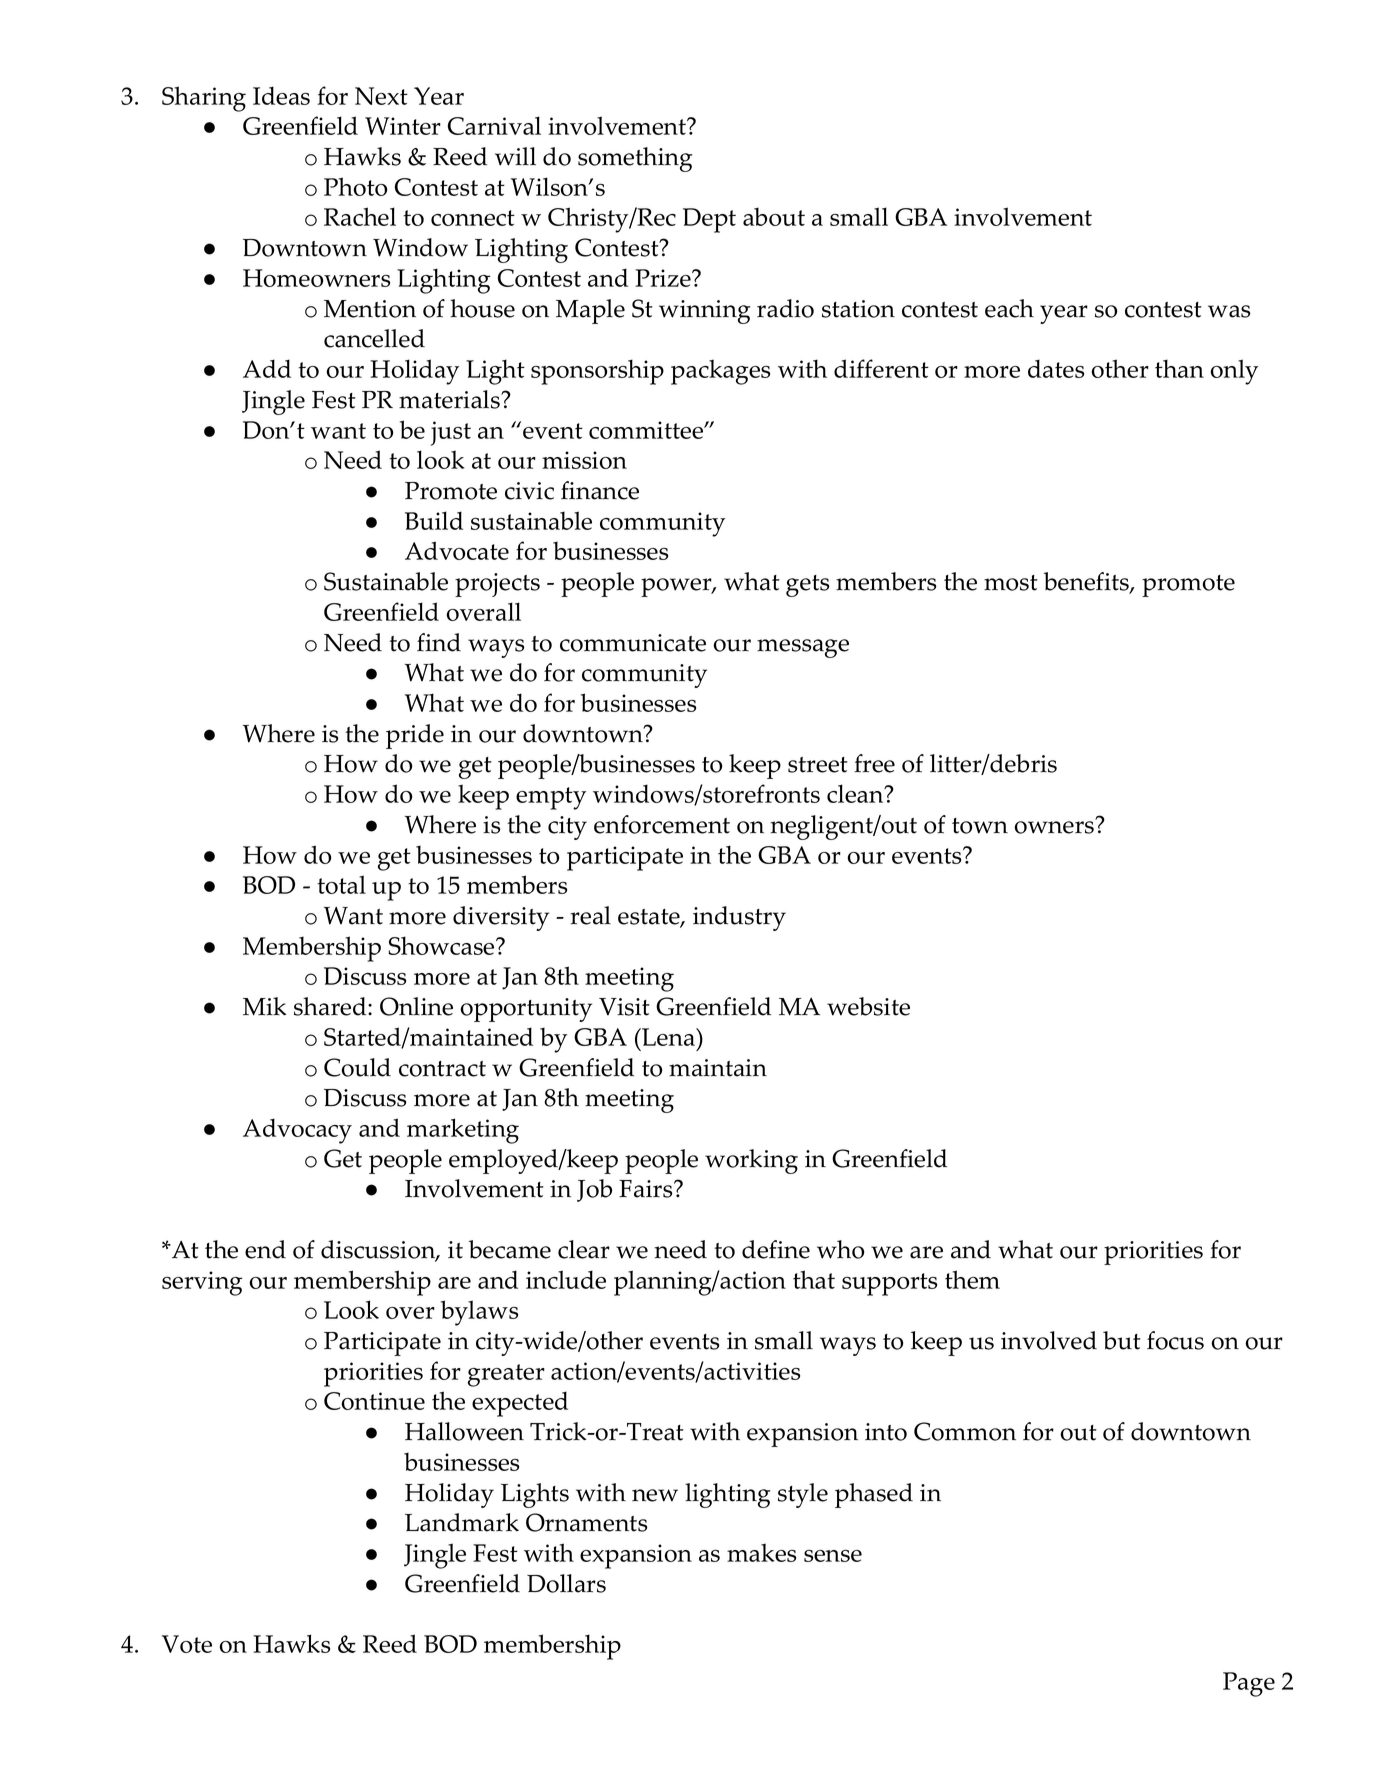 Image resolution: width=1376 pixels, height=1781 pixels. I want to click on makes, so click(761, 1552).
